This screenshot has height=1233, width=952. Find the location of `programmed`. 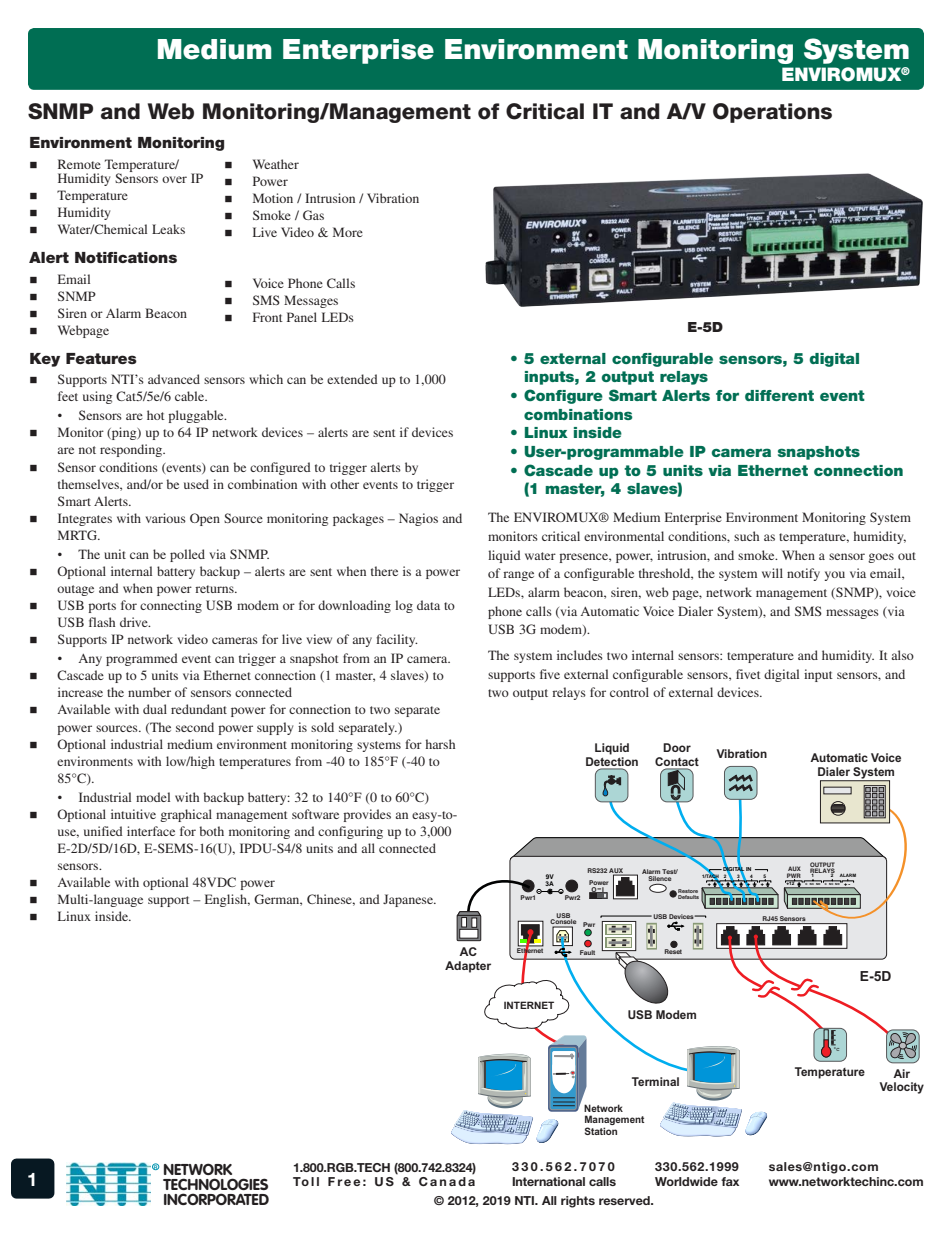

programmed is located at coordinates (142, 659).
